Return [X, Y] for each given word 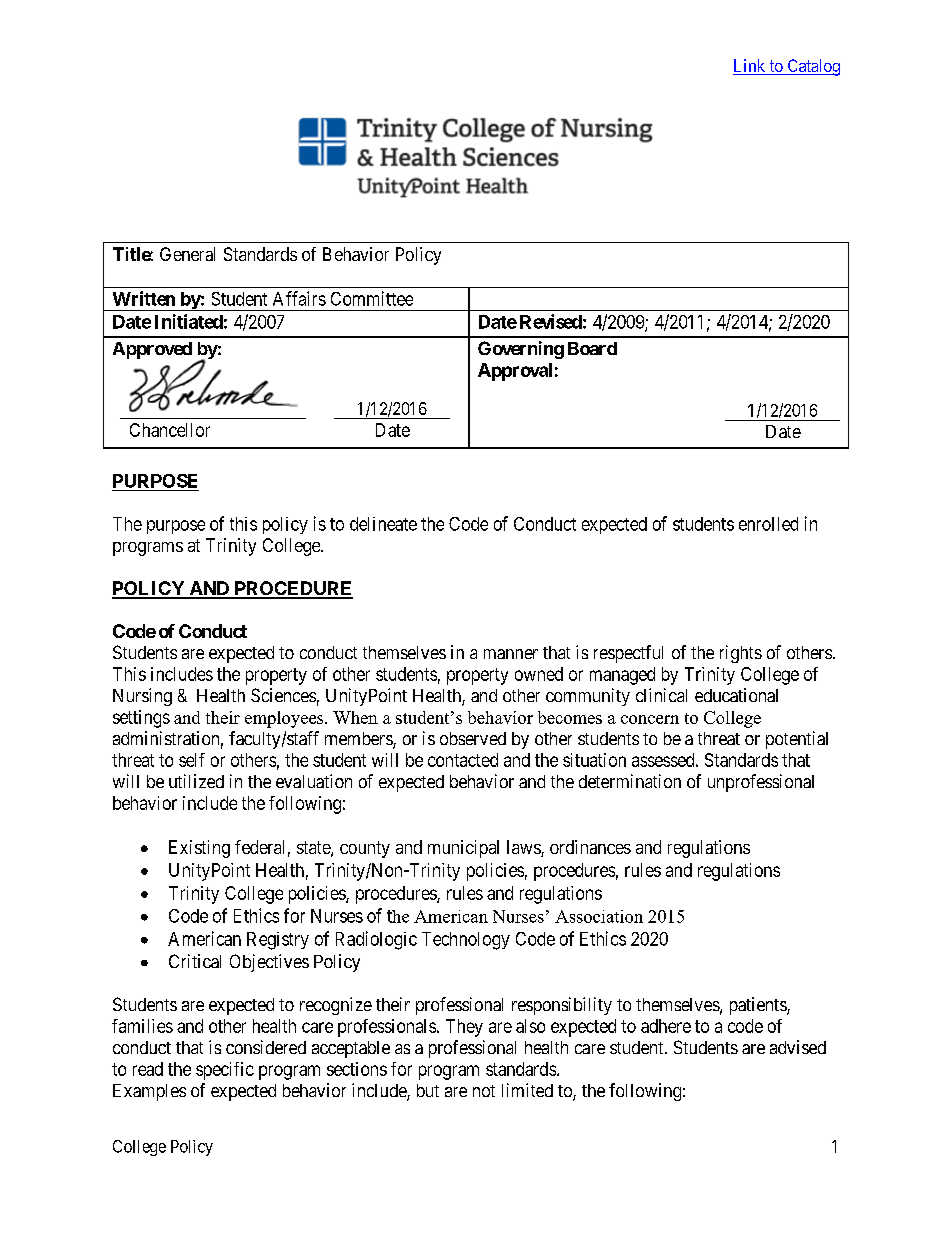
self [192, 760]
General [187, 254]
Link [749, 65]
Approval [515, 372]
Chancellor [170, 430]
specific [225, 1071]
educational [736, 695]
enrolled [768, 524]
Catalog [812, 67]
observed [473, 738]
